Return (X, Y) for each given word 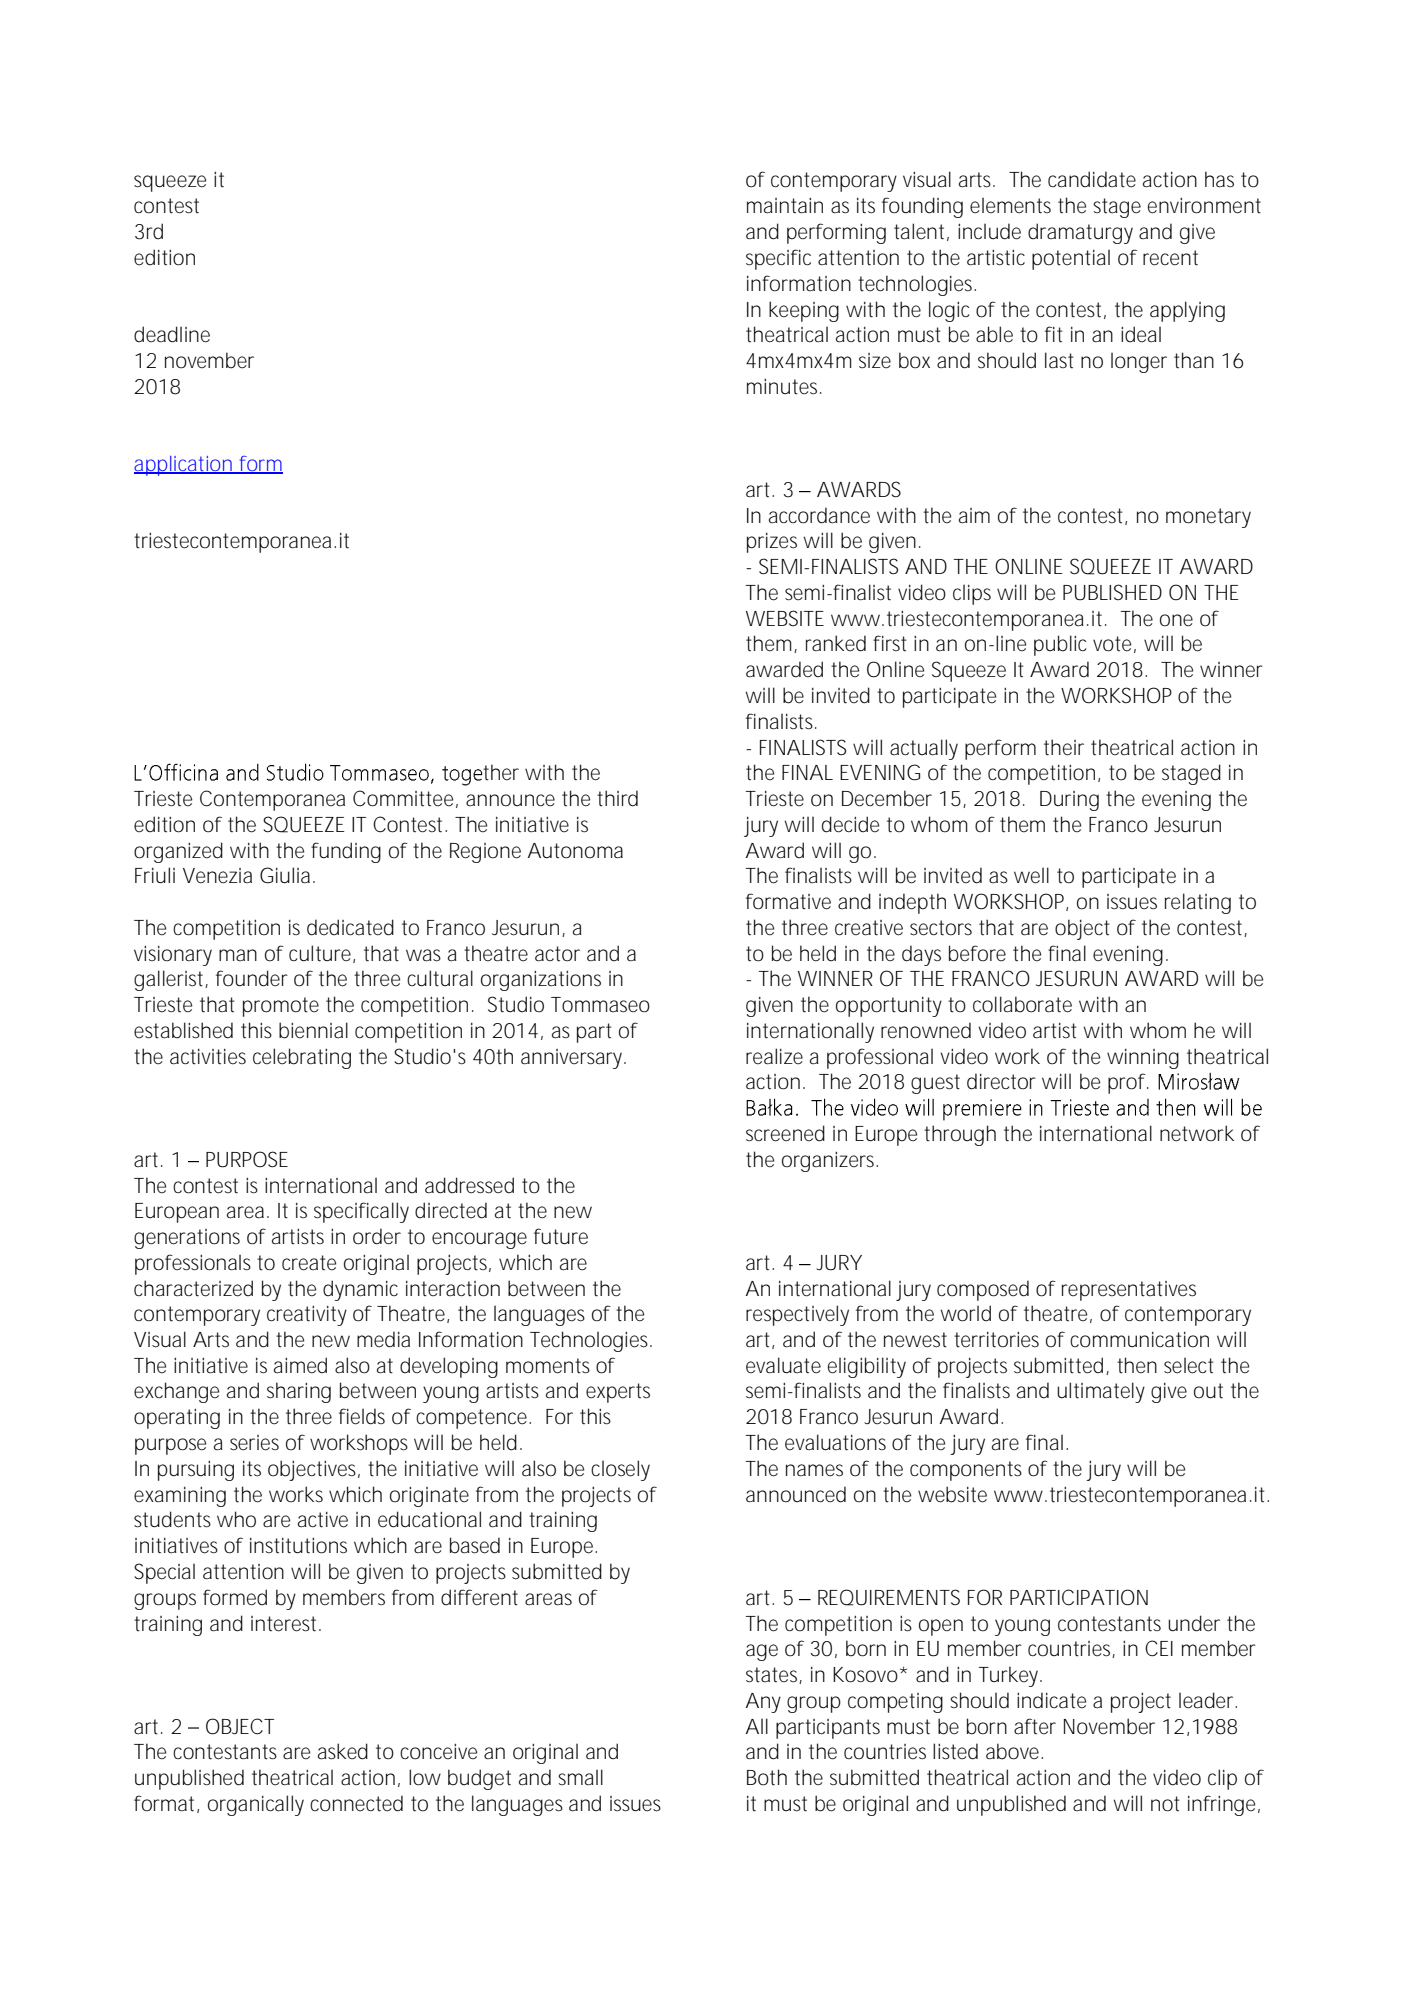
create (309, 1263)
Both (767, 1777)
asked (343, 1751)
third (617, 798)
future (561, 1236)
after (1035, 1726)
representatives (1129, 1291)
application (184, 466)
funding (346, 852)
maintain (785, 206)
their (1064, 747)
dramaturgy (1080, 233)
